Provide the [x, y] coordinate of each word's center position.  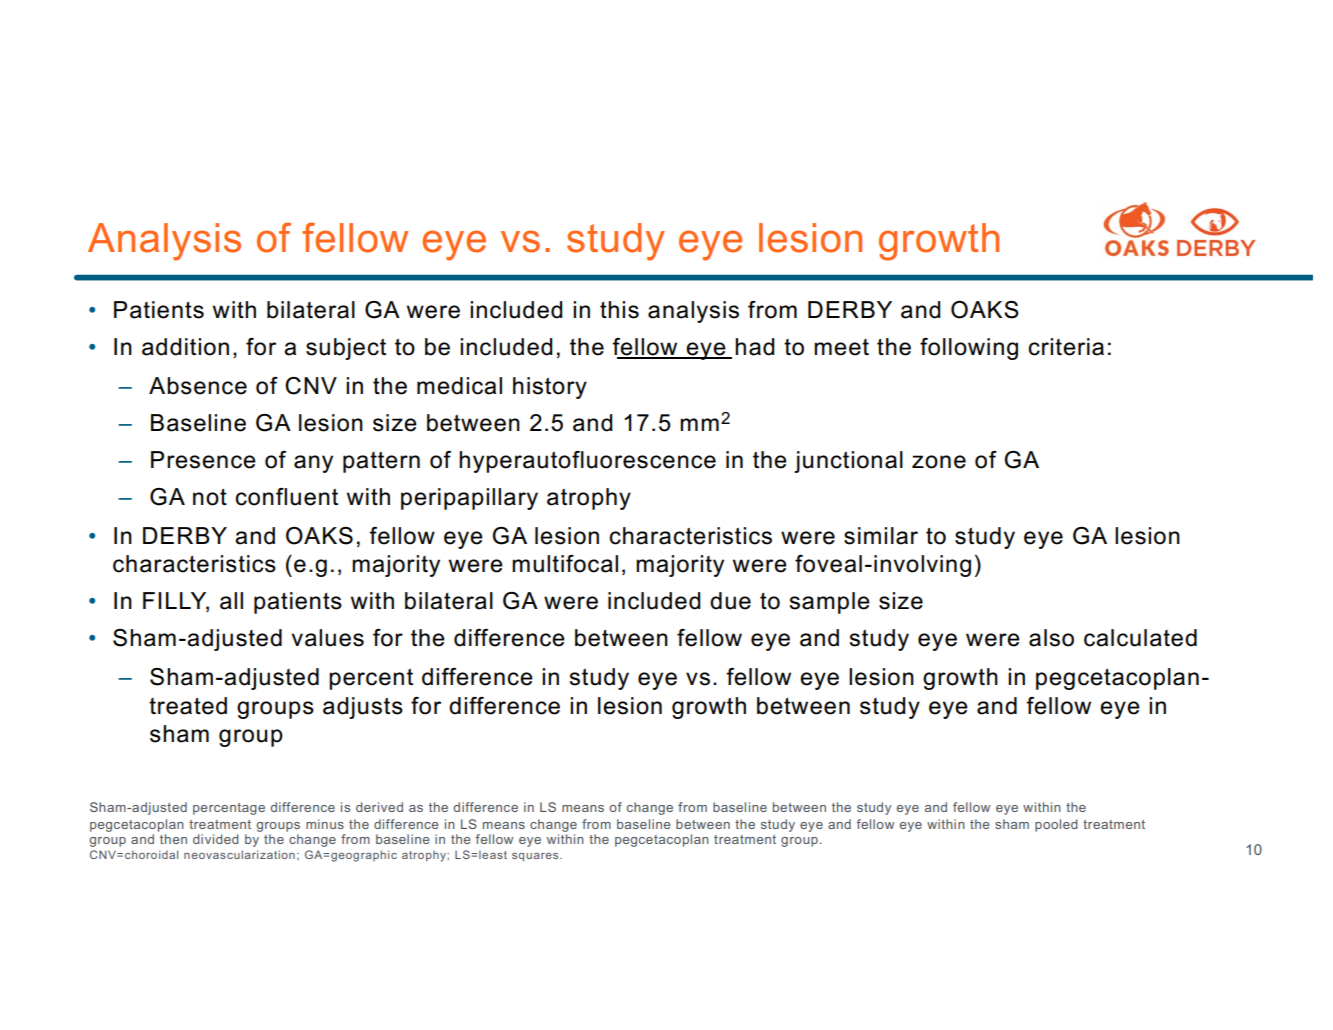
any [313, 464]
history [550, 388]
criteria [1066, 347]
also [1051, 638]
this [619, 310]
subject [346, 349]
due [730, 601]
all [231, 601]
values [327, 638]
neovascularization [239, 854]
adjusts [363, 708]
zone [939, 462]
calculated [1140, 638]
